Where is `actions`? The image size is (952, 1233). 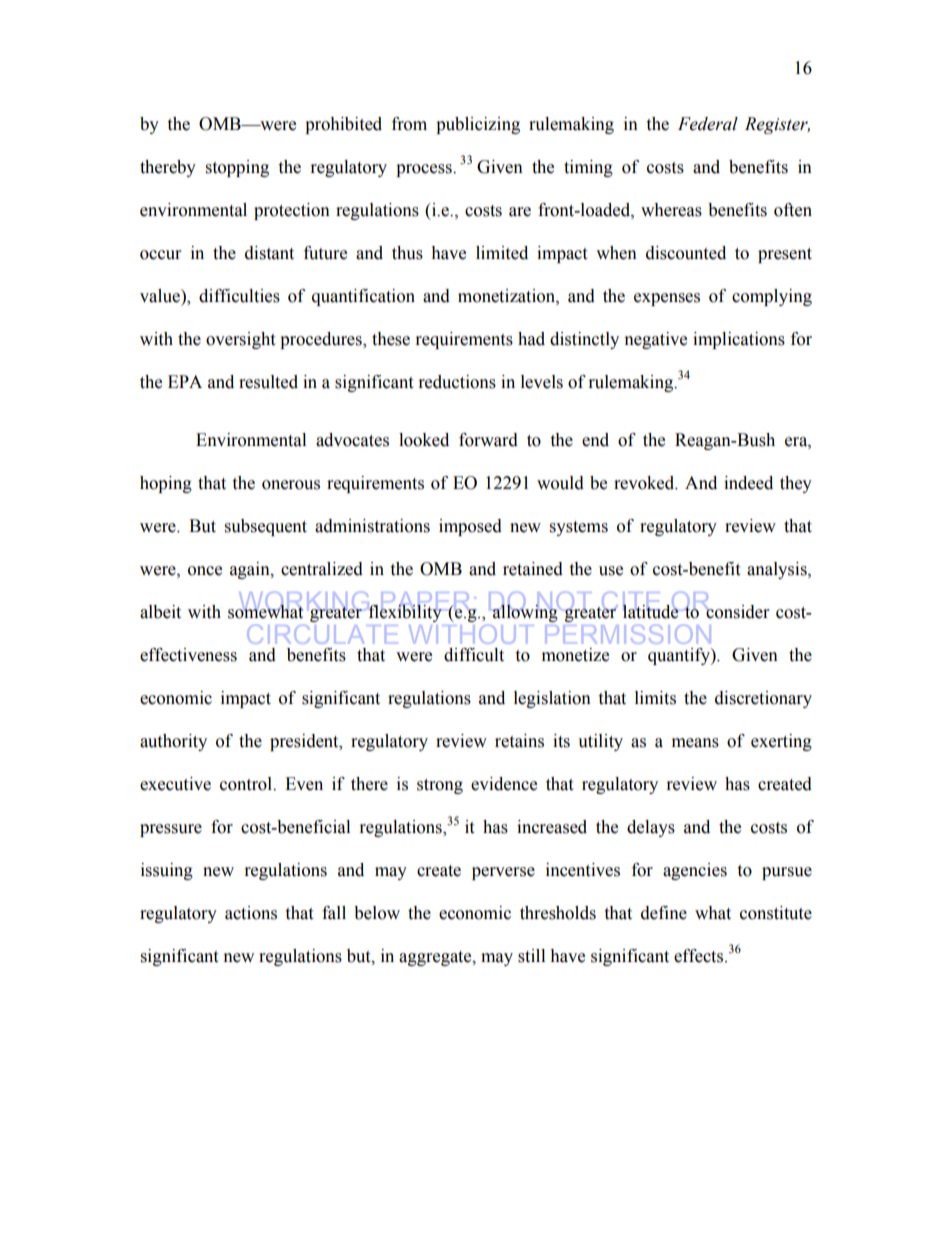 actions is located at coordinates (251, 913).
